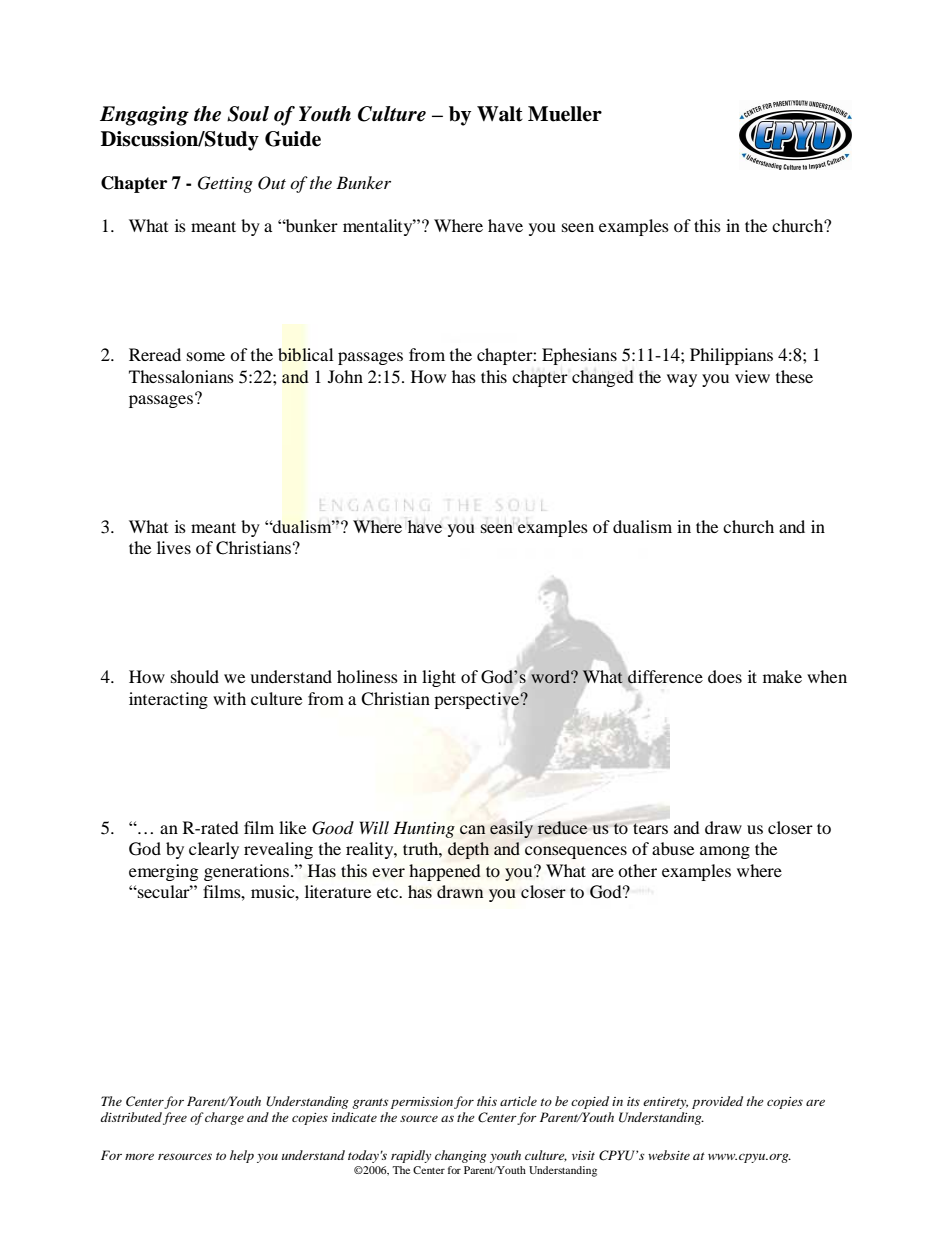  What do you see at coordinates (439, 678) in the screenshot?
I see `light` at bounding box center [439, 678].
